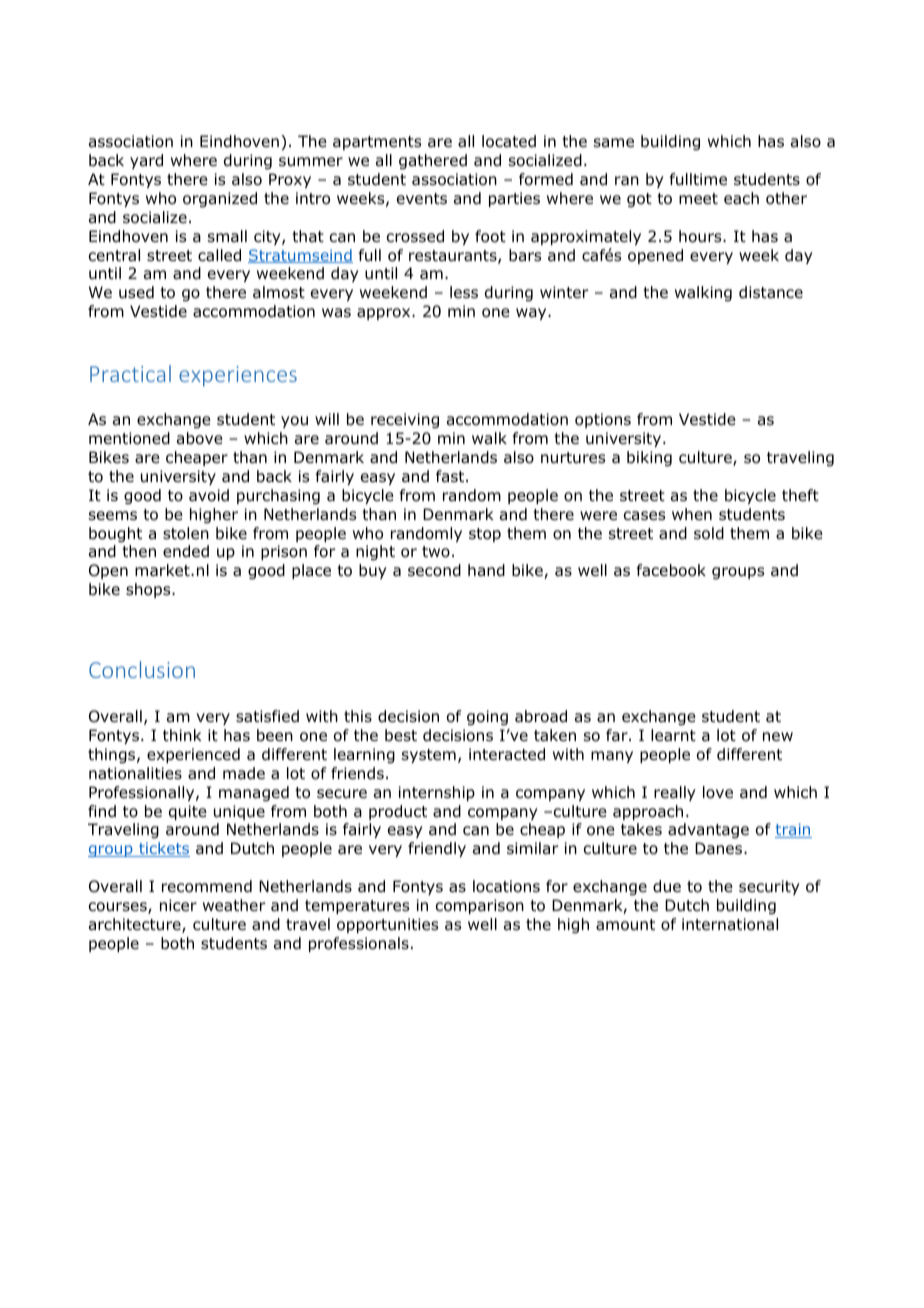  I want to click on international, so click(730, 924).
